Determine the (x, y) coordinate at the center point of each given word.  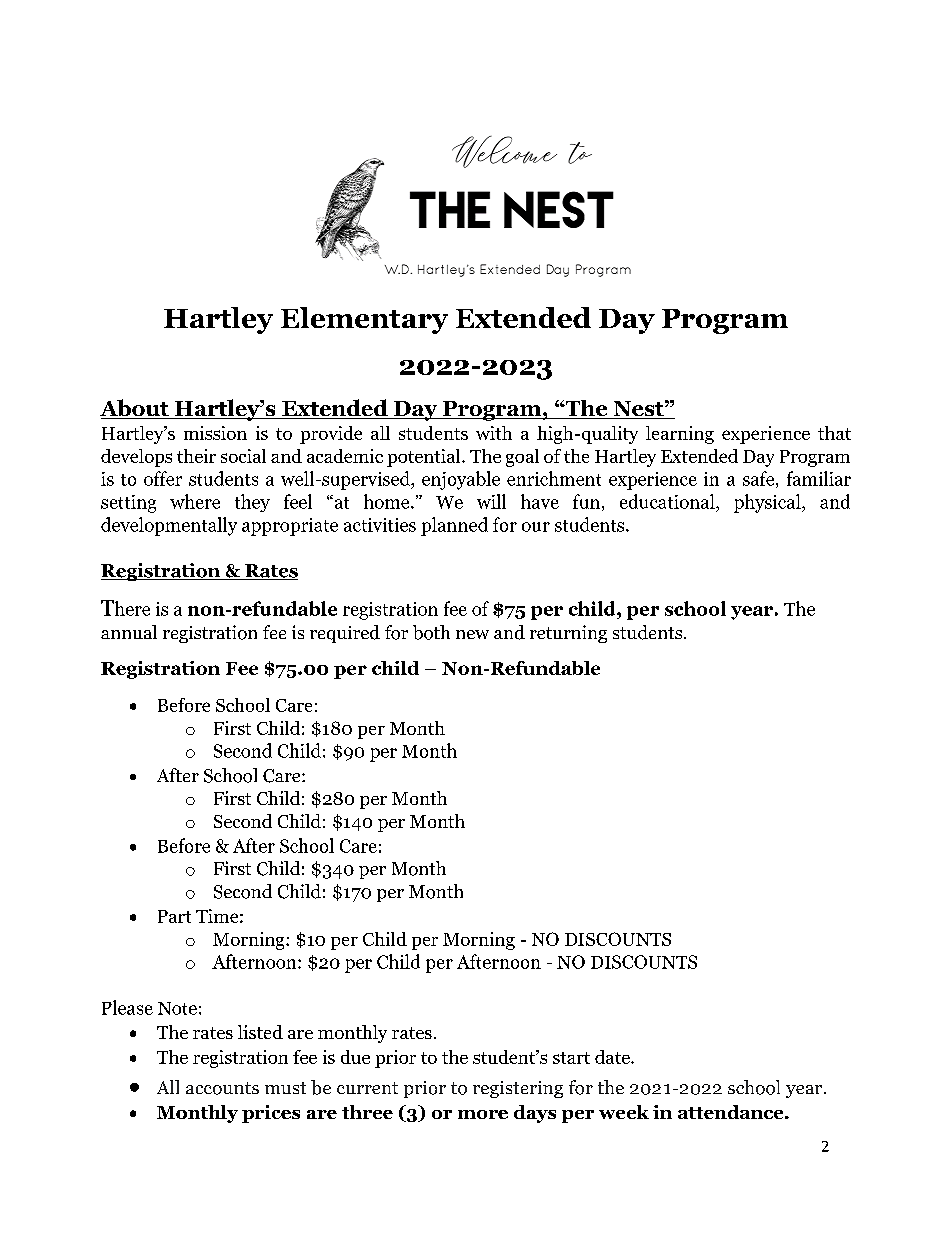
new (472, 634)
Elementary (364, 320)
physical (768, 503)
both (431, 632)
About (135, 409)
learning (680, 435)
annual (129, 632)
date (613, 1057)
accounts (222, 1088)
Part (174, 916)
